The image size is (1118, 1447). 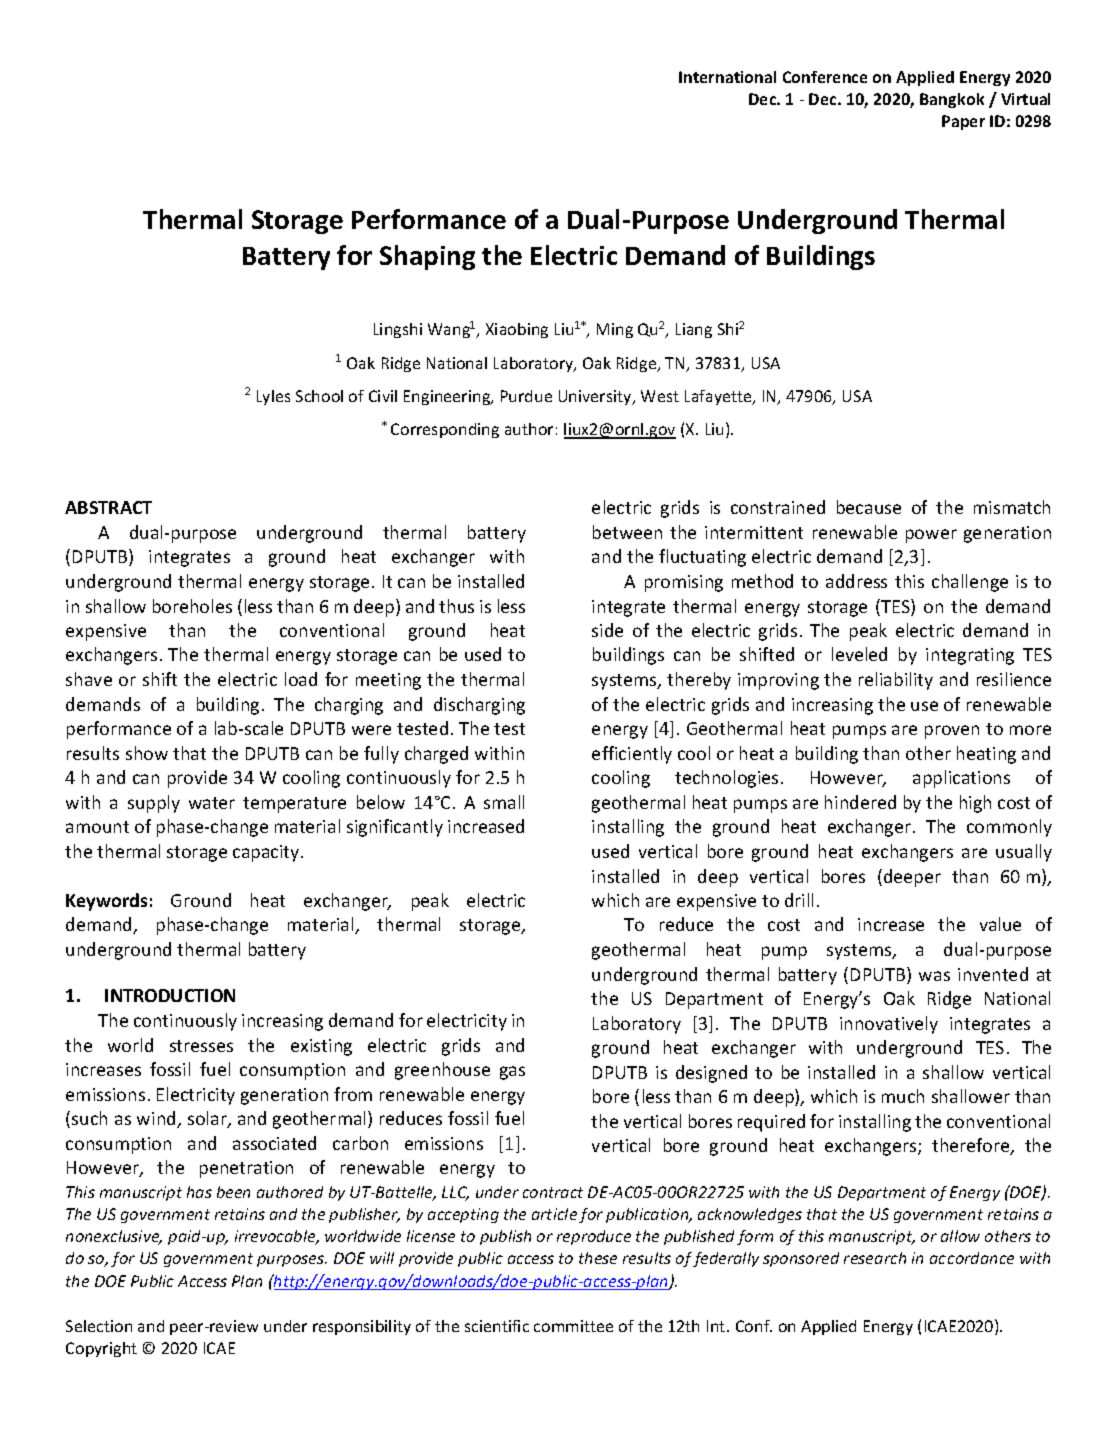 What do you see at coordinates (504, 802) in the image?
I see `small` at bounding box center [504, 802].
